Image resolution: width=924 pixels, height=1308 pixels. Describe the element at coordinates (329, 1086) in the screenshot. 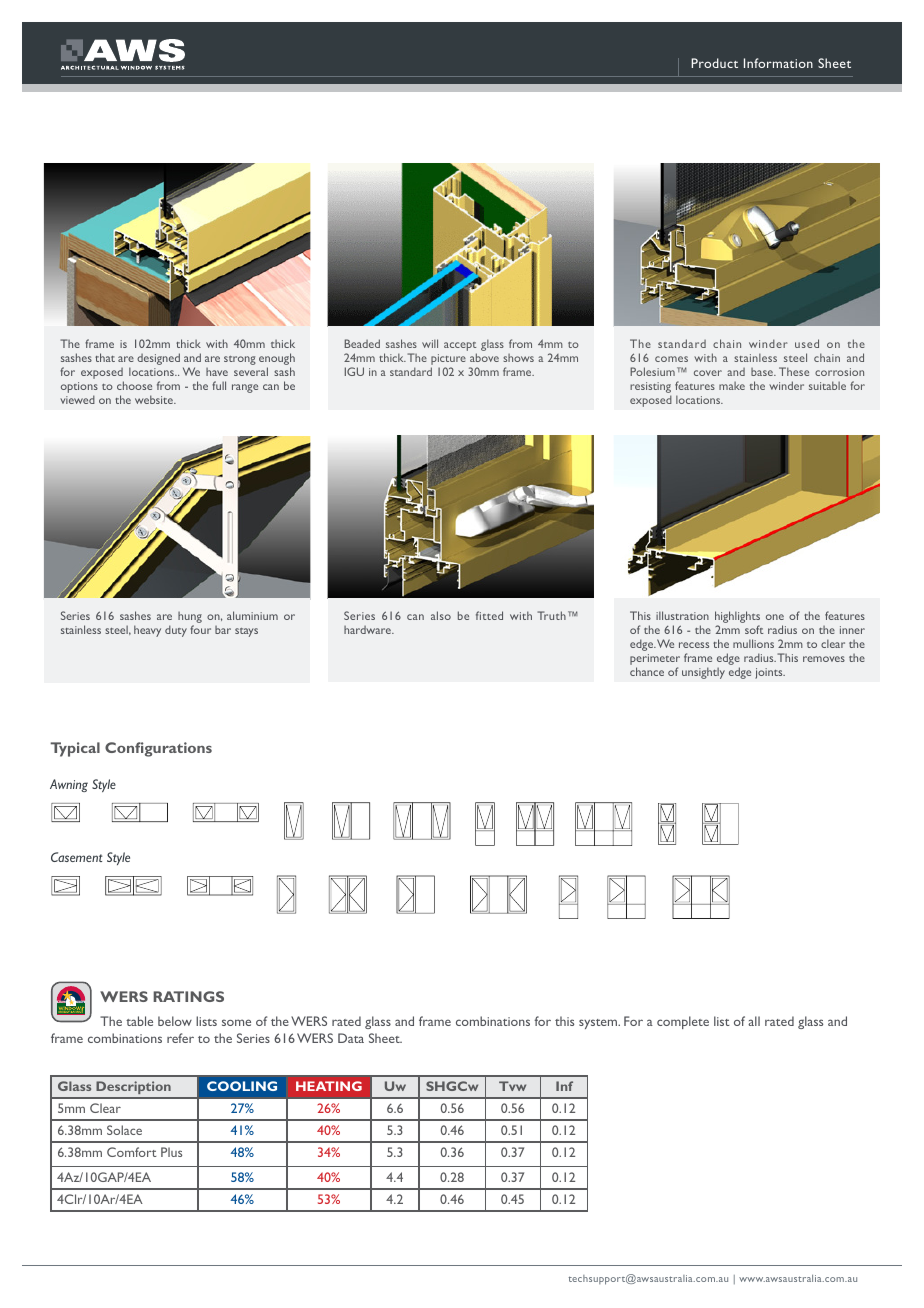

I see `HEATING` at that location.
